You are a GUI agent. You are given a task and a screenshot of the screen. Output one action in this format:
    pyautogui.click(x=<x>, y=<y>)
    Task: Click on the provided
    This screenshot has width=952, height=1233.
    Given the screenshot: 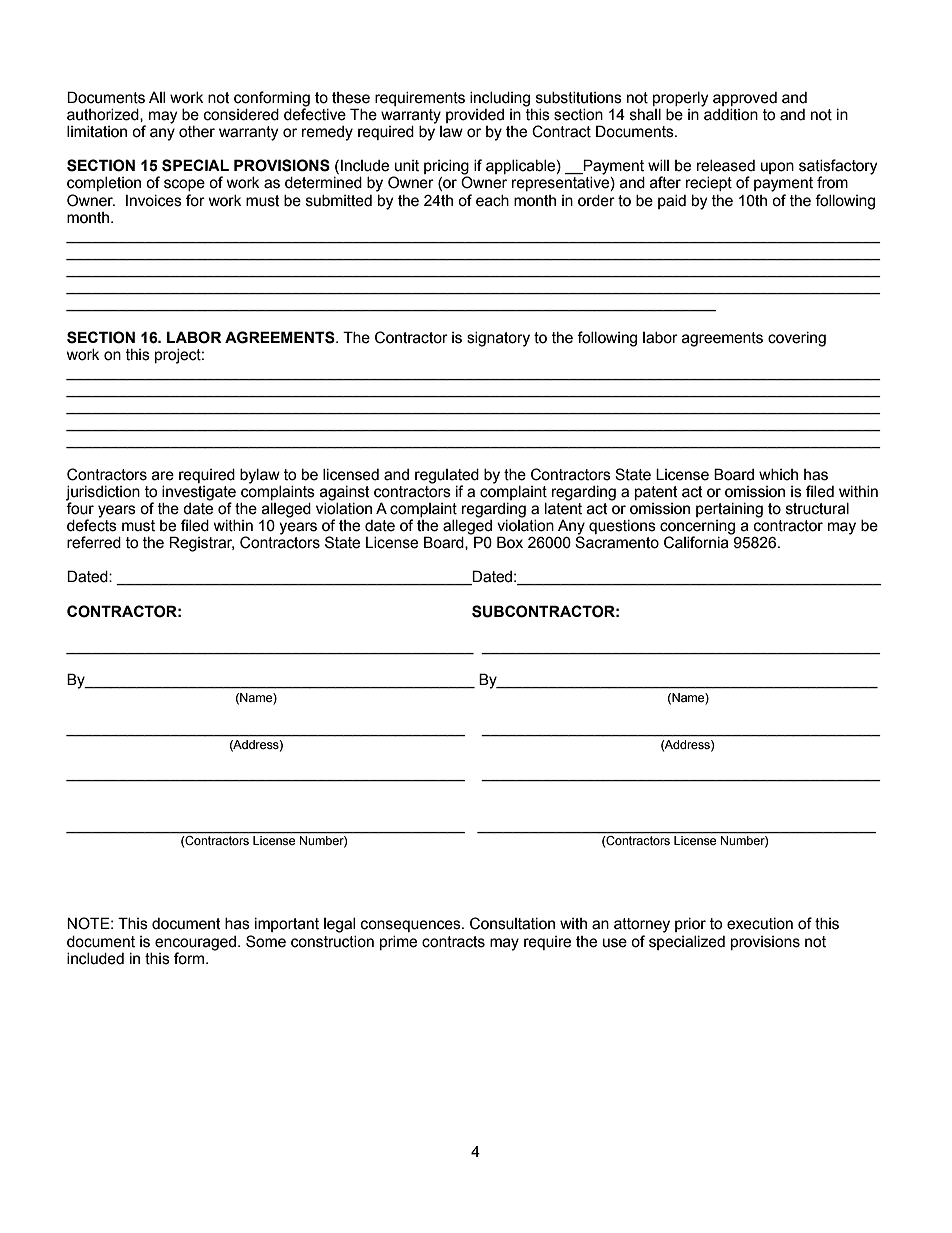 What is the action you would take?
    pyautogui.click(x=475, y=116)
